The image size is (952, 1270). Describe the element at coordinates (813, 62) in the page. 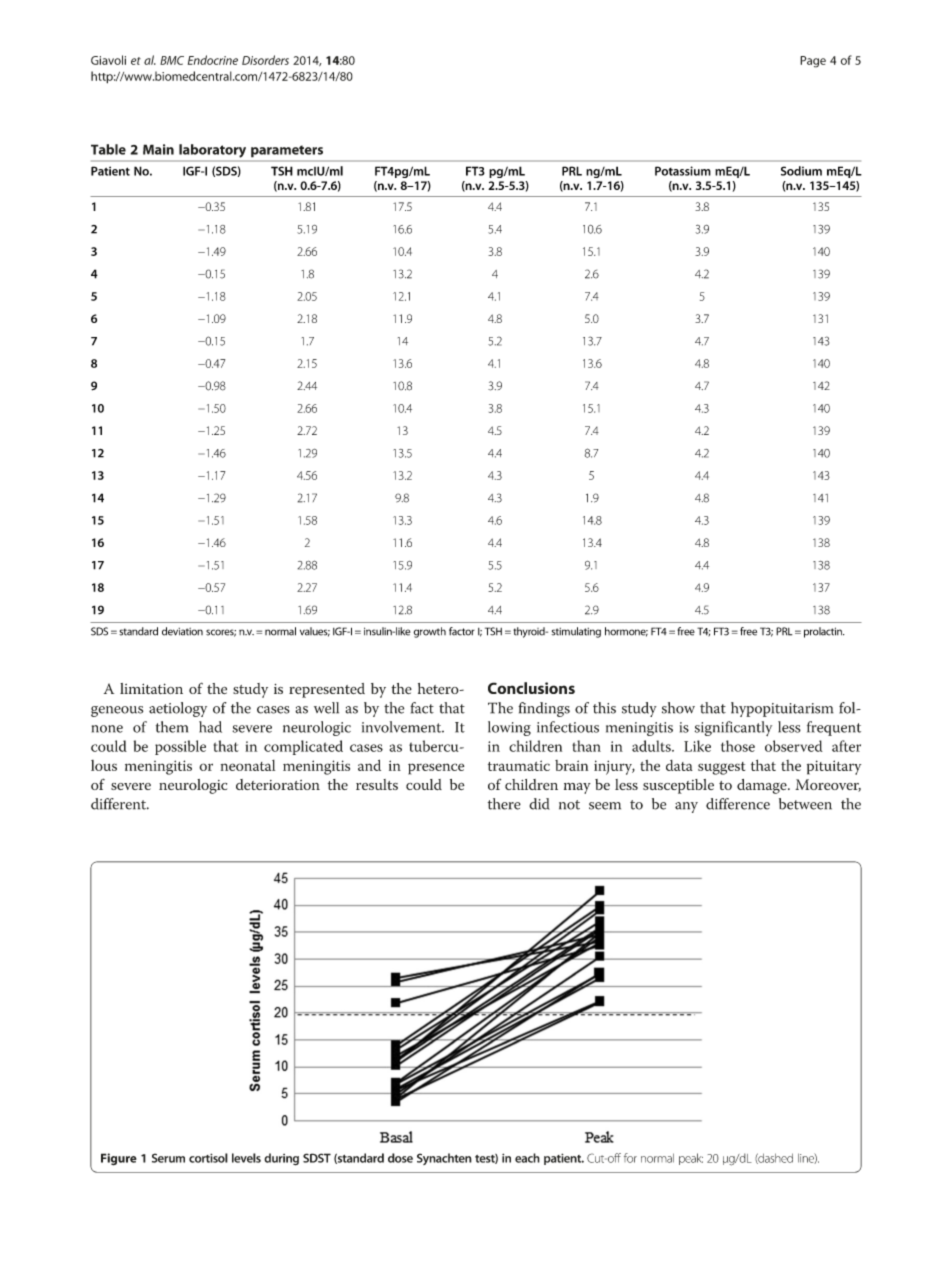

I see `Page` at that location.
